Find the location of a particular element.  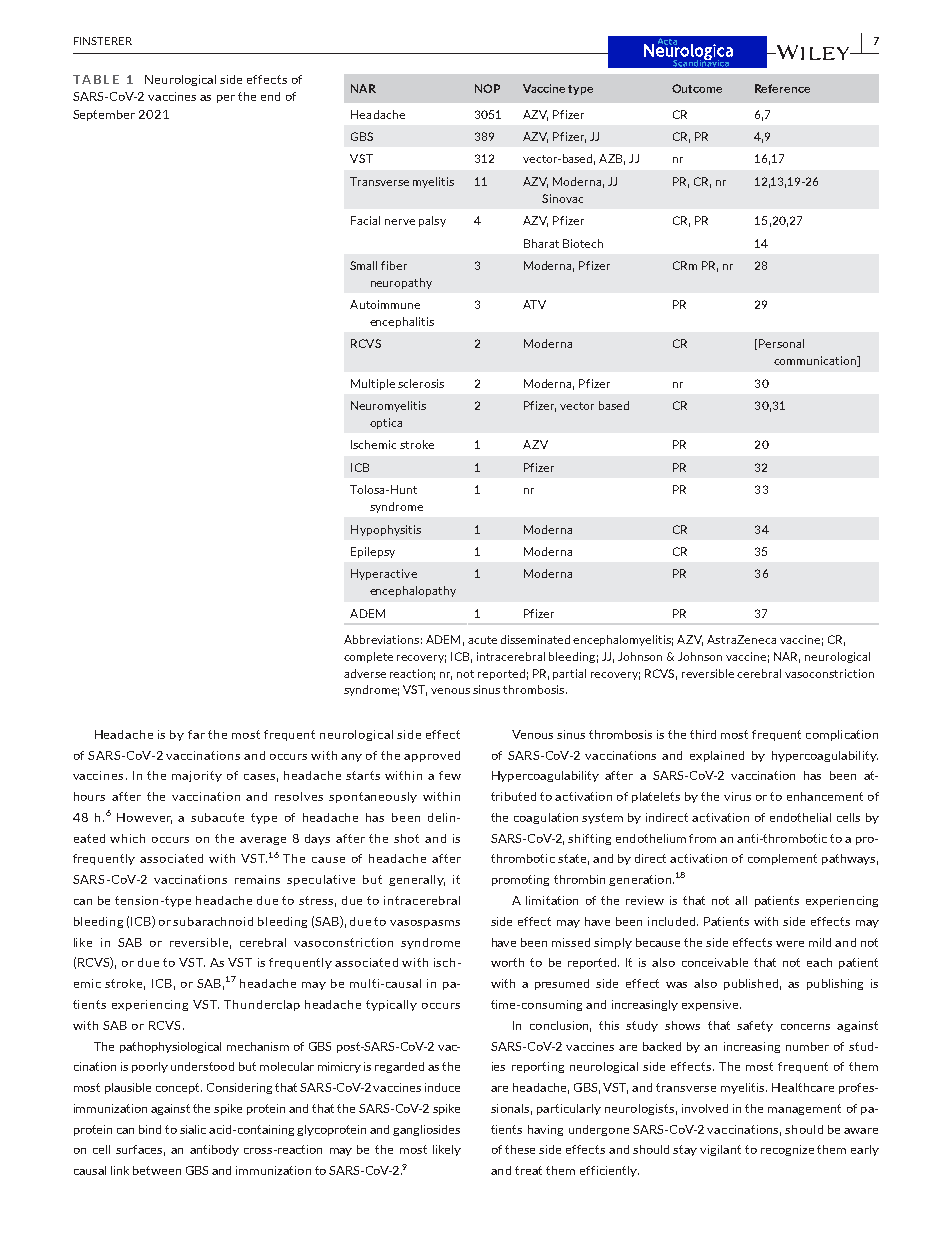

Autoimmune is located at coordinates (385, 304).
